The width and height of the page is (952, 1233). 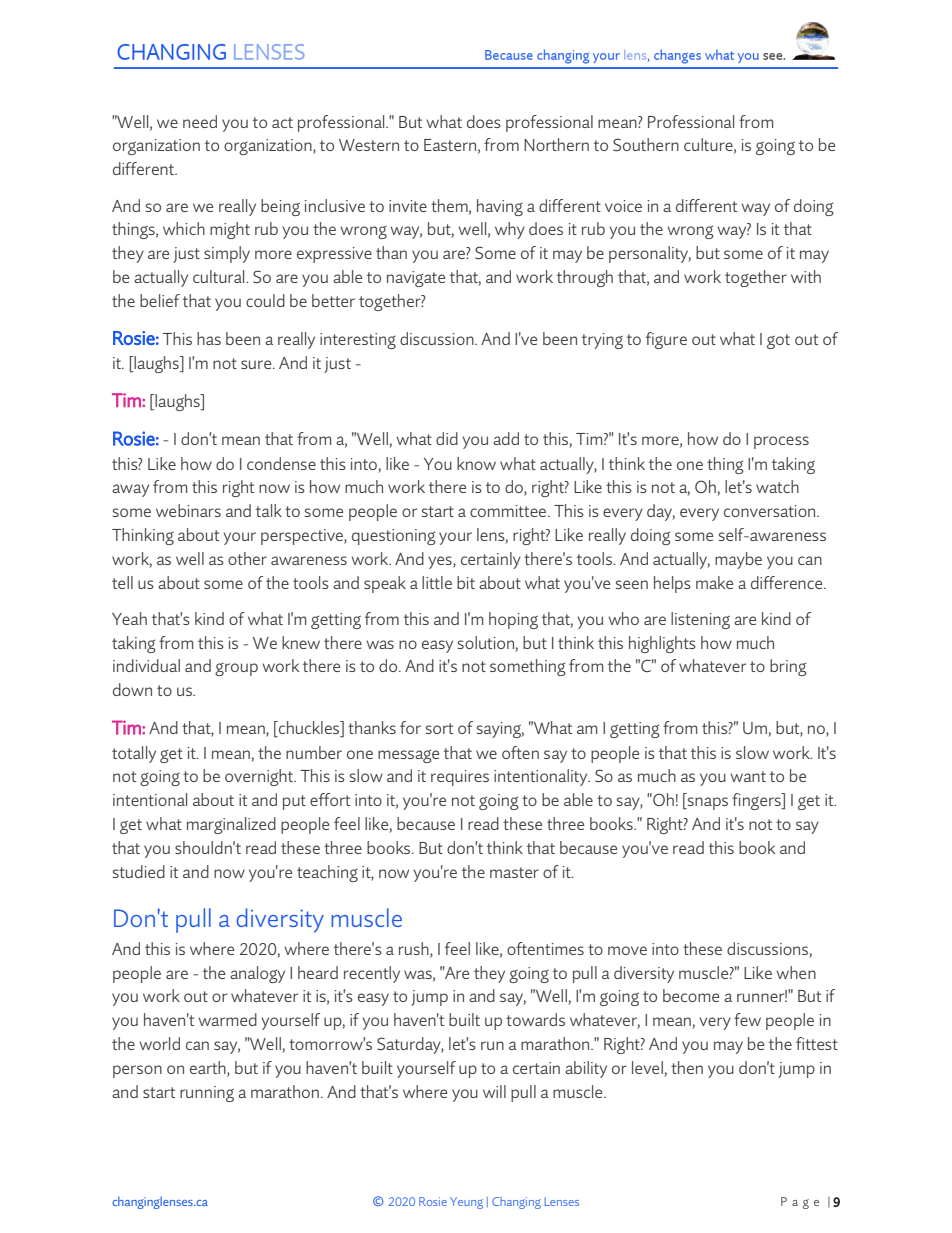 What do you see at coordinates (207, 1094) in the page?
I see `running` at bounding box center [207, 1094].
